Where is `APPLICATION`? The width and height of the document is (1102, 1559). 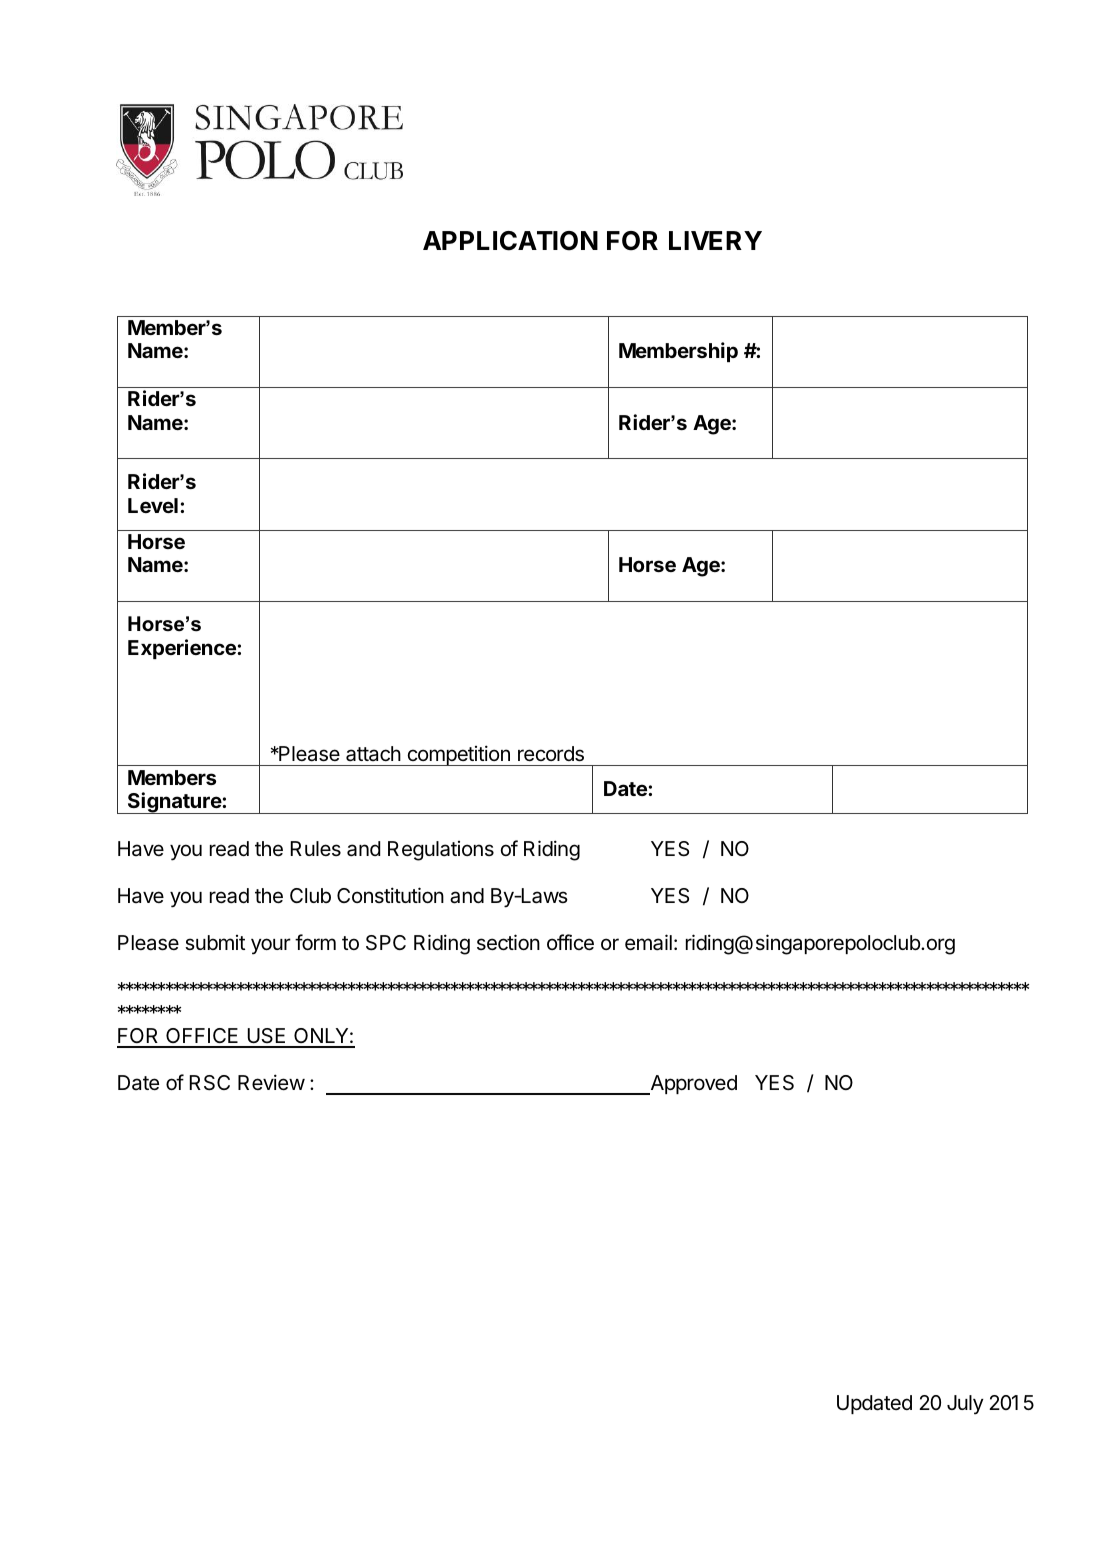
APPLICATION is located at coordinates (510, 241).
